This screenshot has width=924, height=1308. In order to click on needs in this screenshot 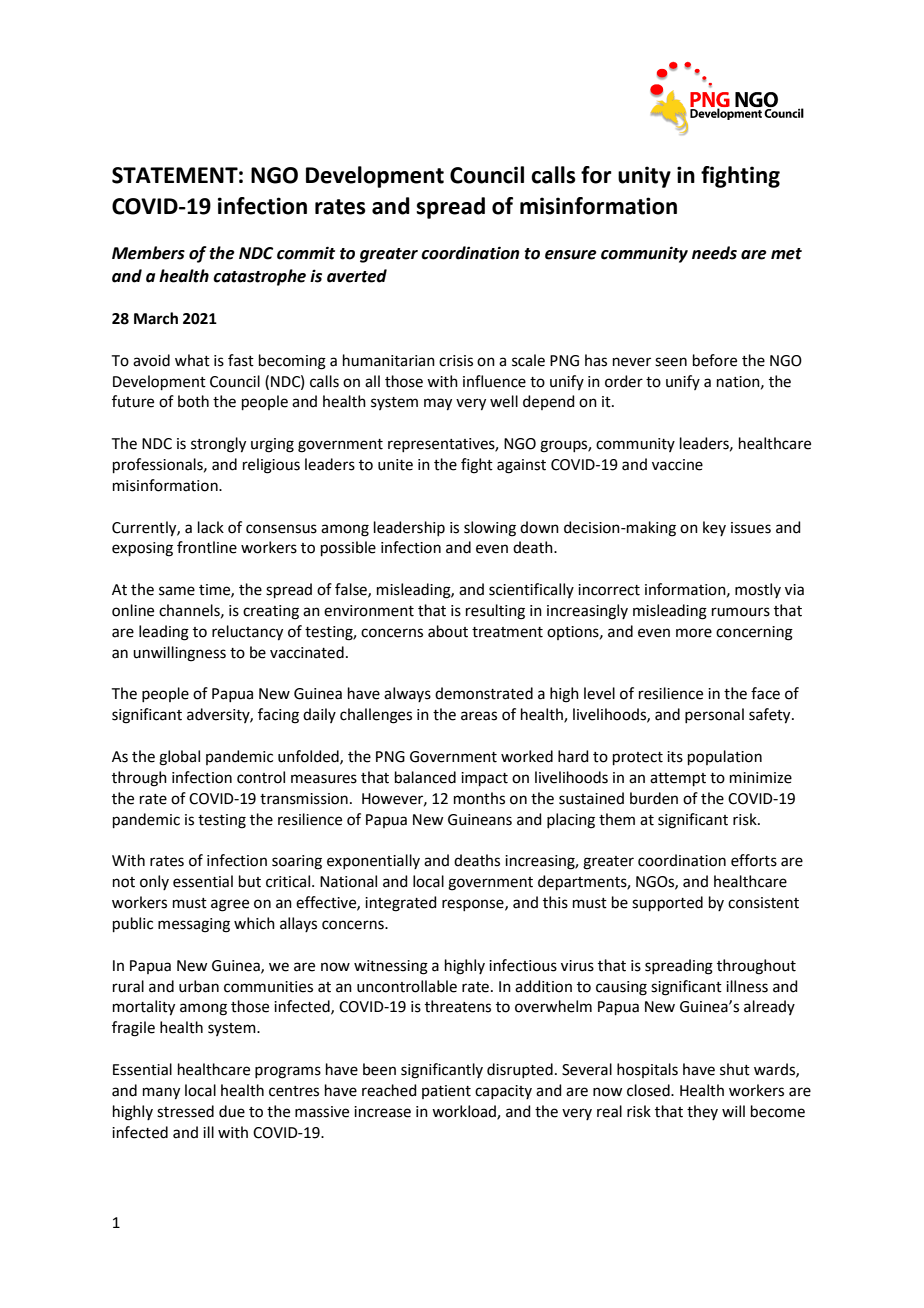, I will do `click(714, 253)`.
